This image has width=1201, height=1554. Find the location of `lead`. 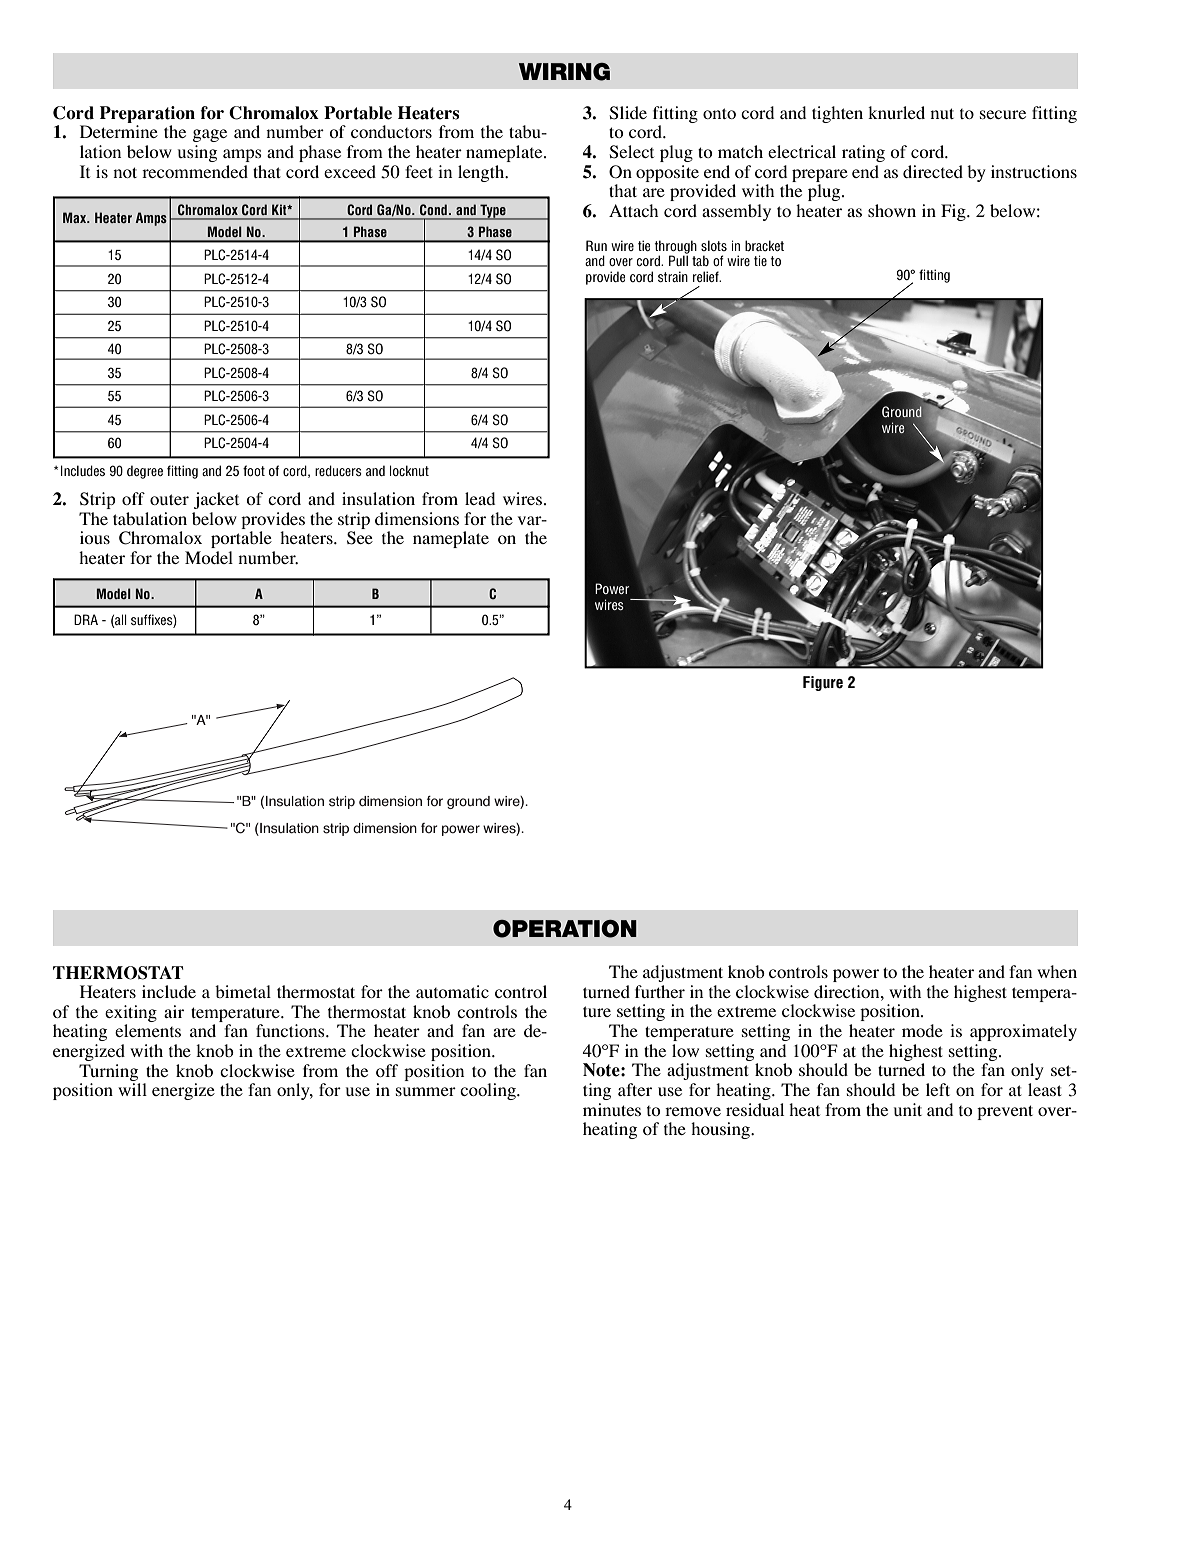

lead is located at coordinates (480, 498).
